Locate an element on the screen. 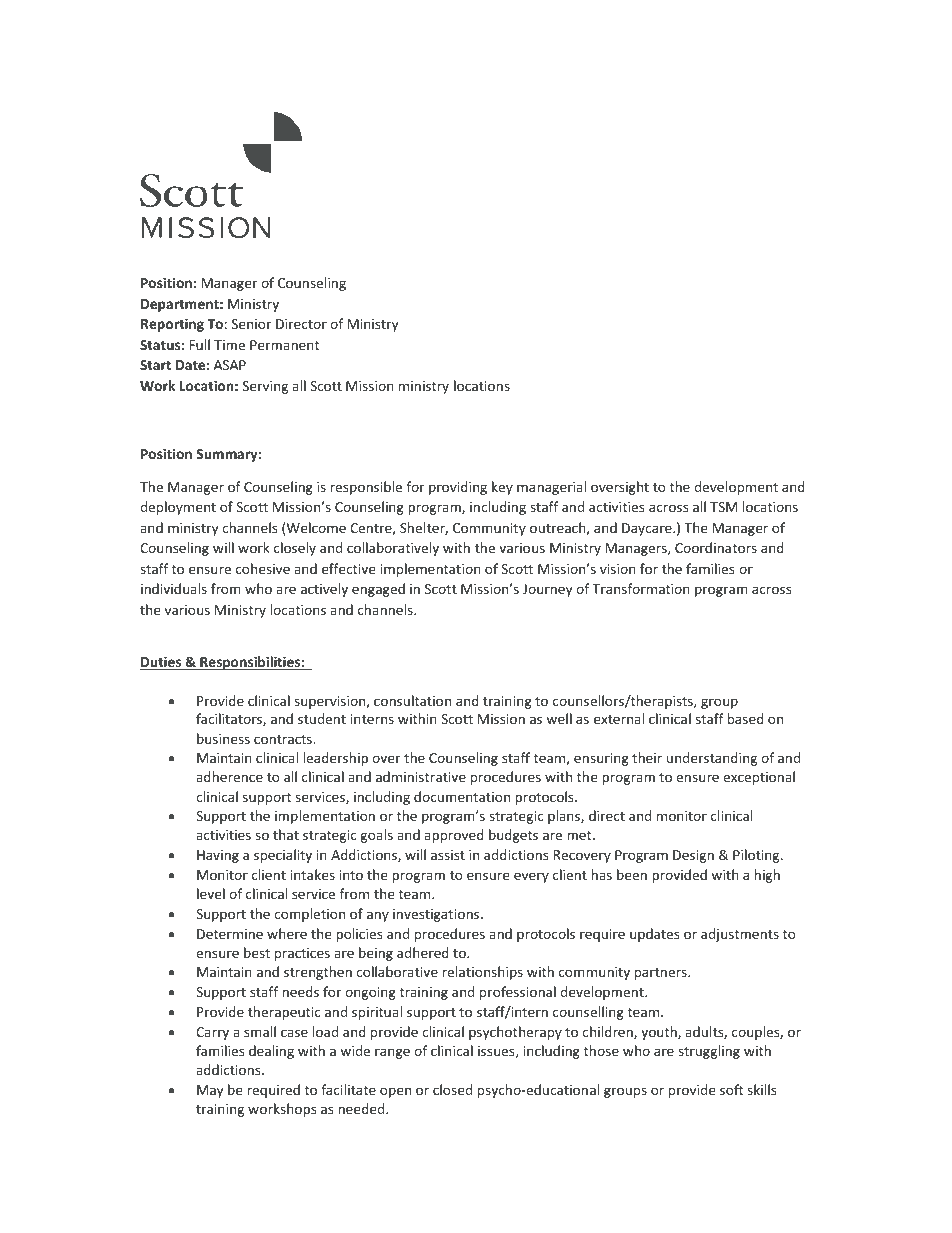  soft is located at coordinates (731, 1089).
